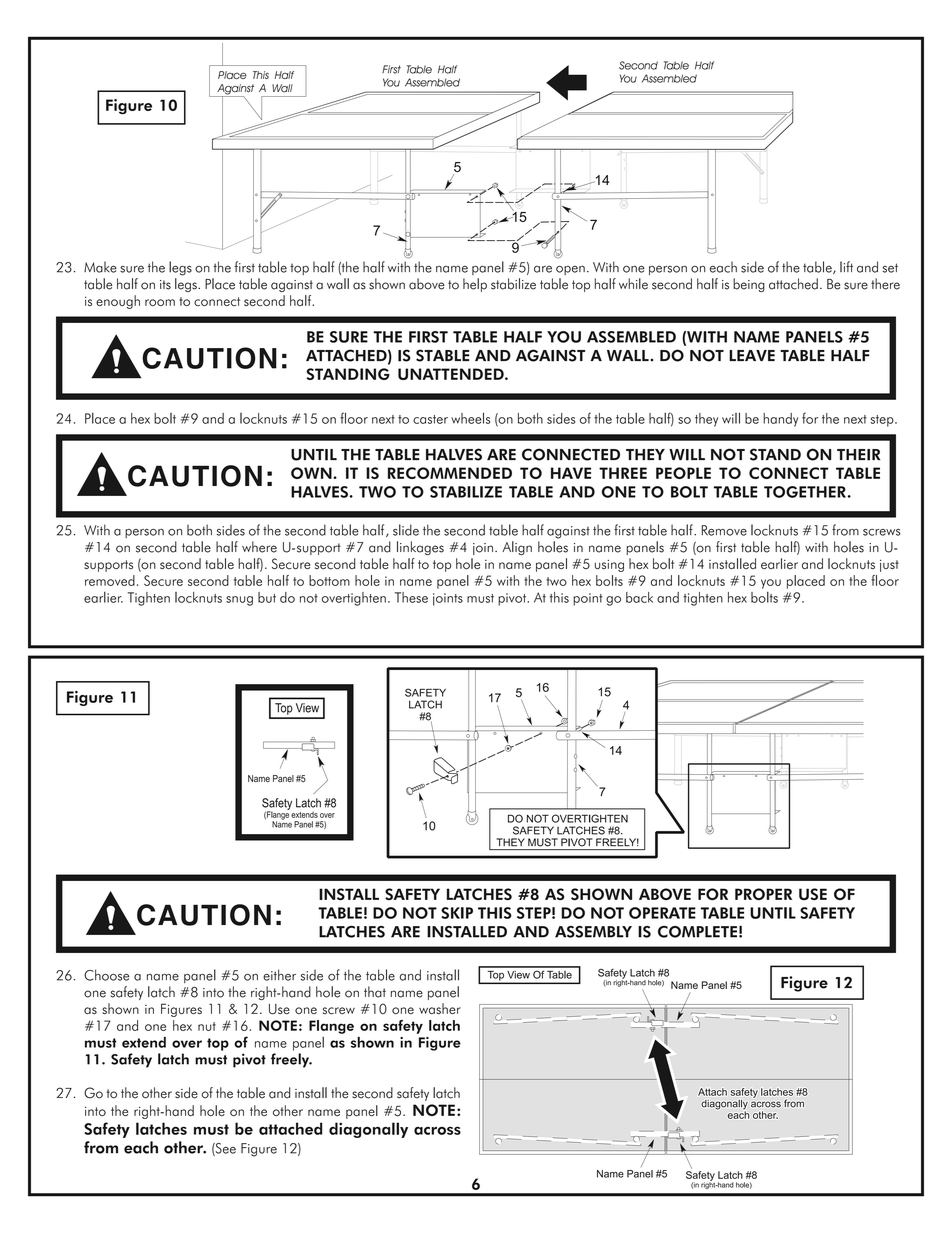  Describe the element at coordinates (749, 285) in the image. I see `being` at that location.
